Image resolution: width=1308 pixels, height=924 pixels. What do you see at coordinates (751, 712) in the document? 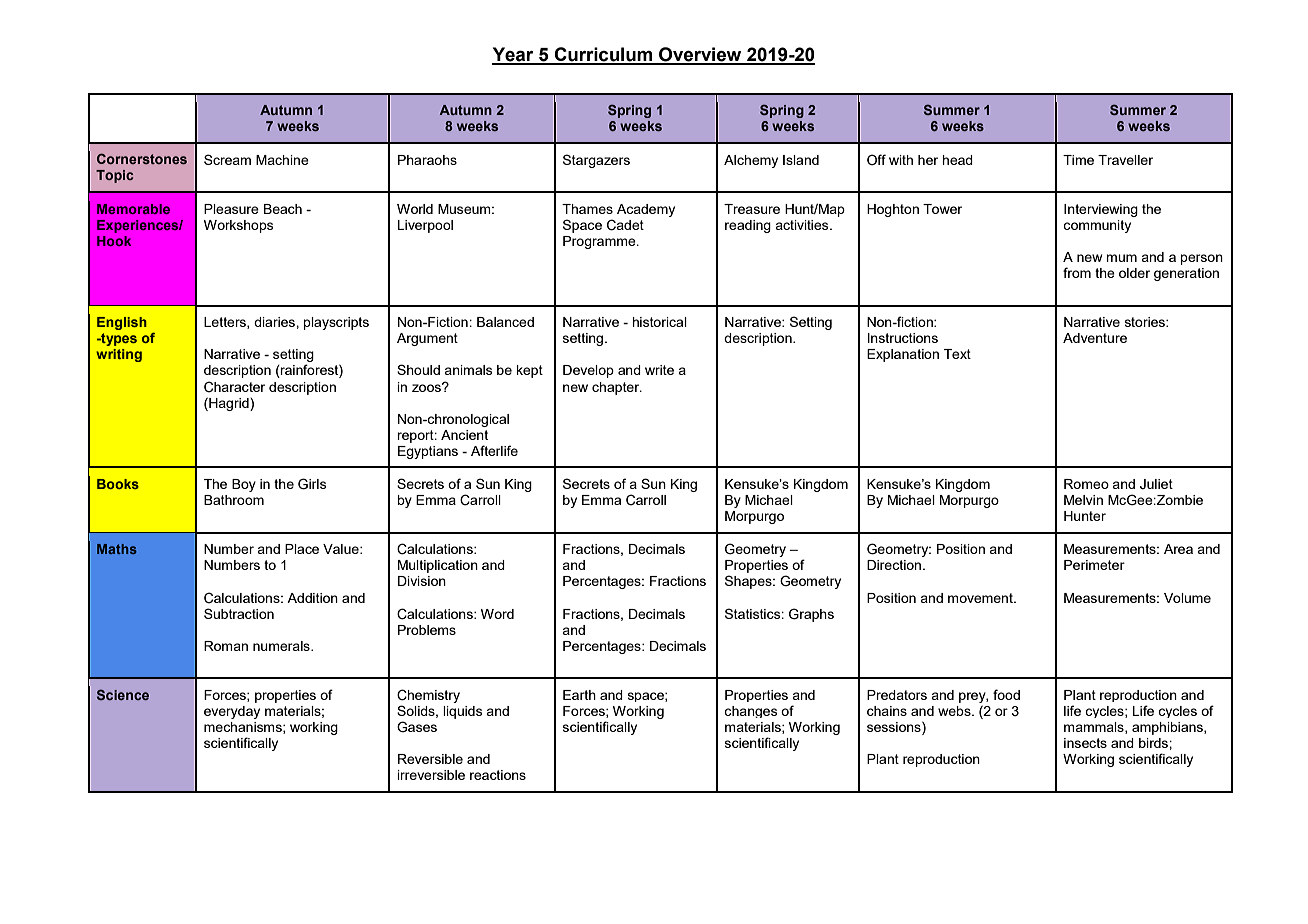
I see `changes` at bounding box center [751, 712].
